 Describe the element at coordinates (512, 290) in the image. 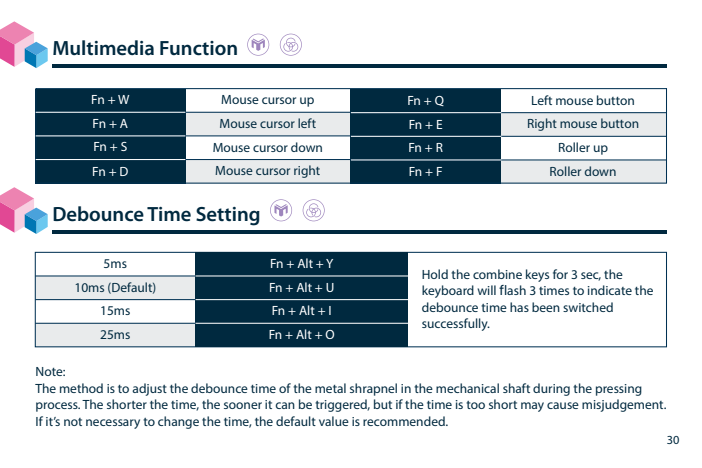

I see `flash` at that location.
